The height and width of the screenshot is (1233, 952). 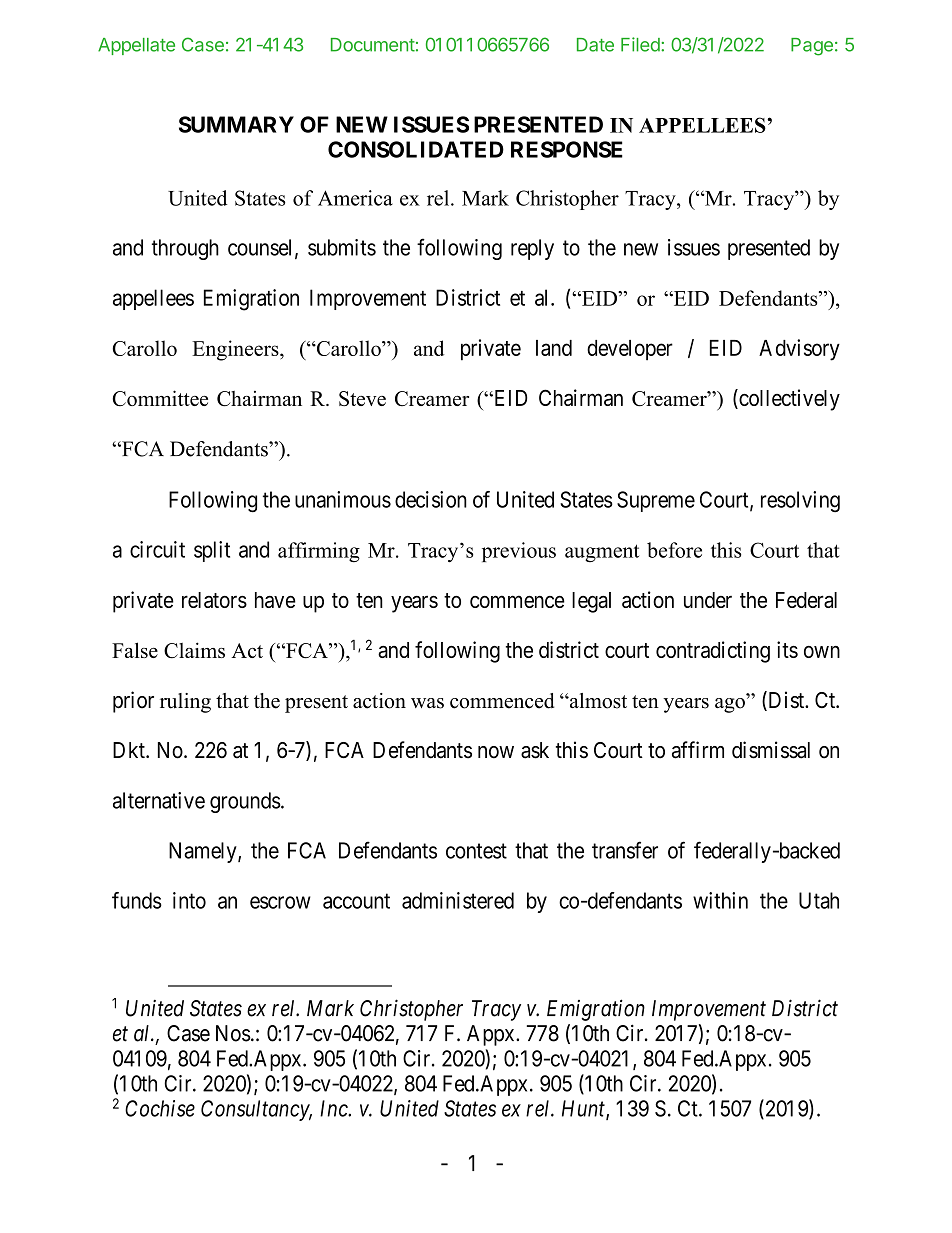 What do you see at coordinates (519, 552) in the screenshot?
I see `previous` at bounding box center [519, 552].
